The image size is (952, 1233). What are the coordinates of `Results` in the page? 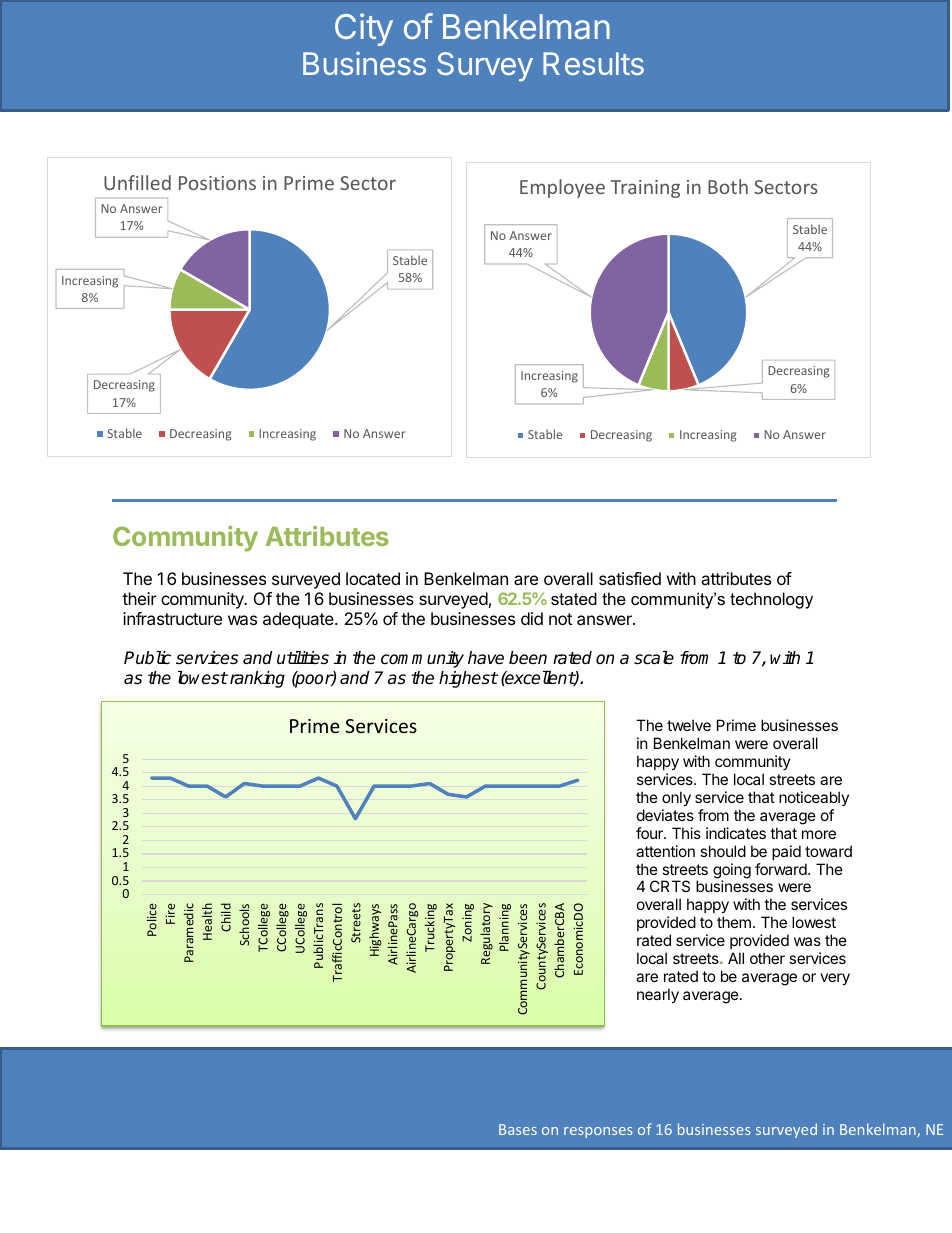 It's located at (593, 63).
